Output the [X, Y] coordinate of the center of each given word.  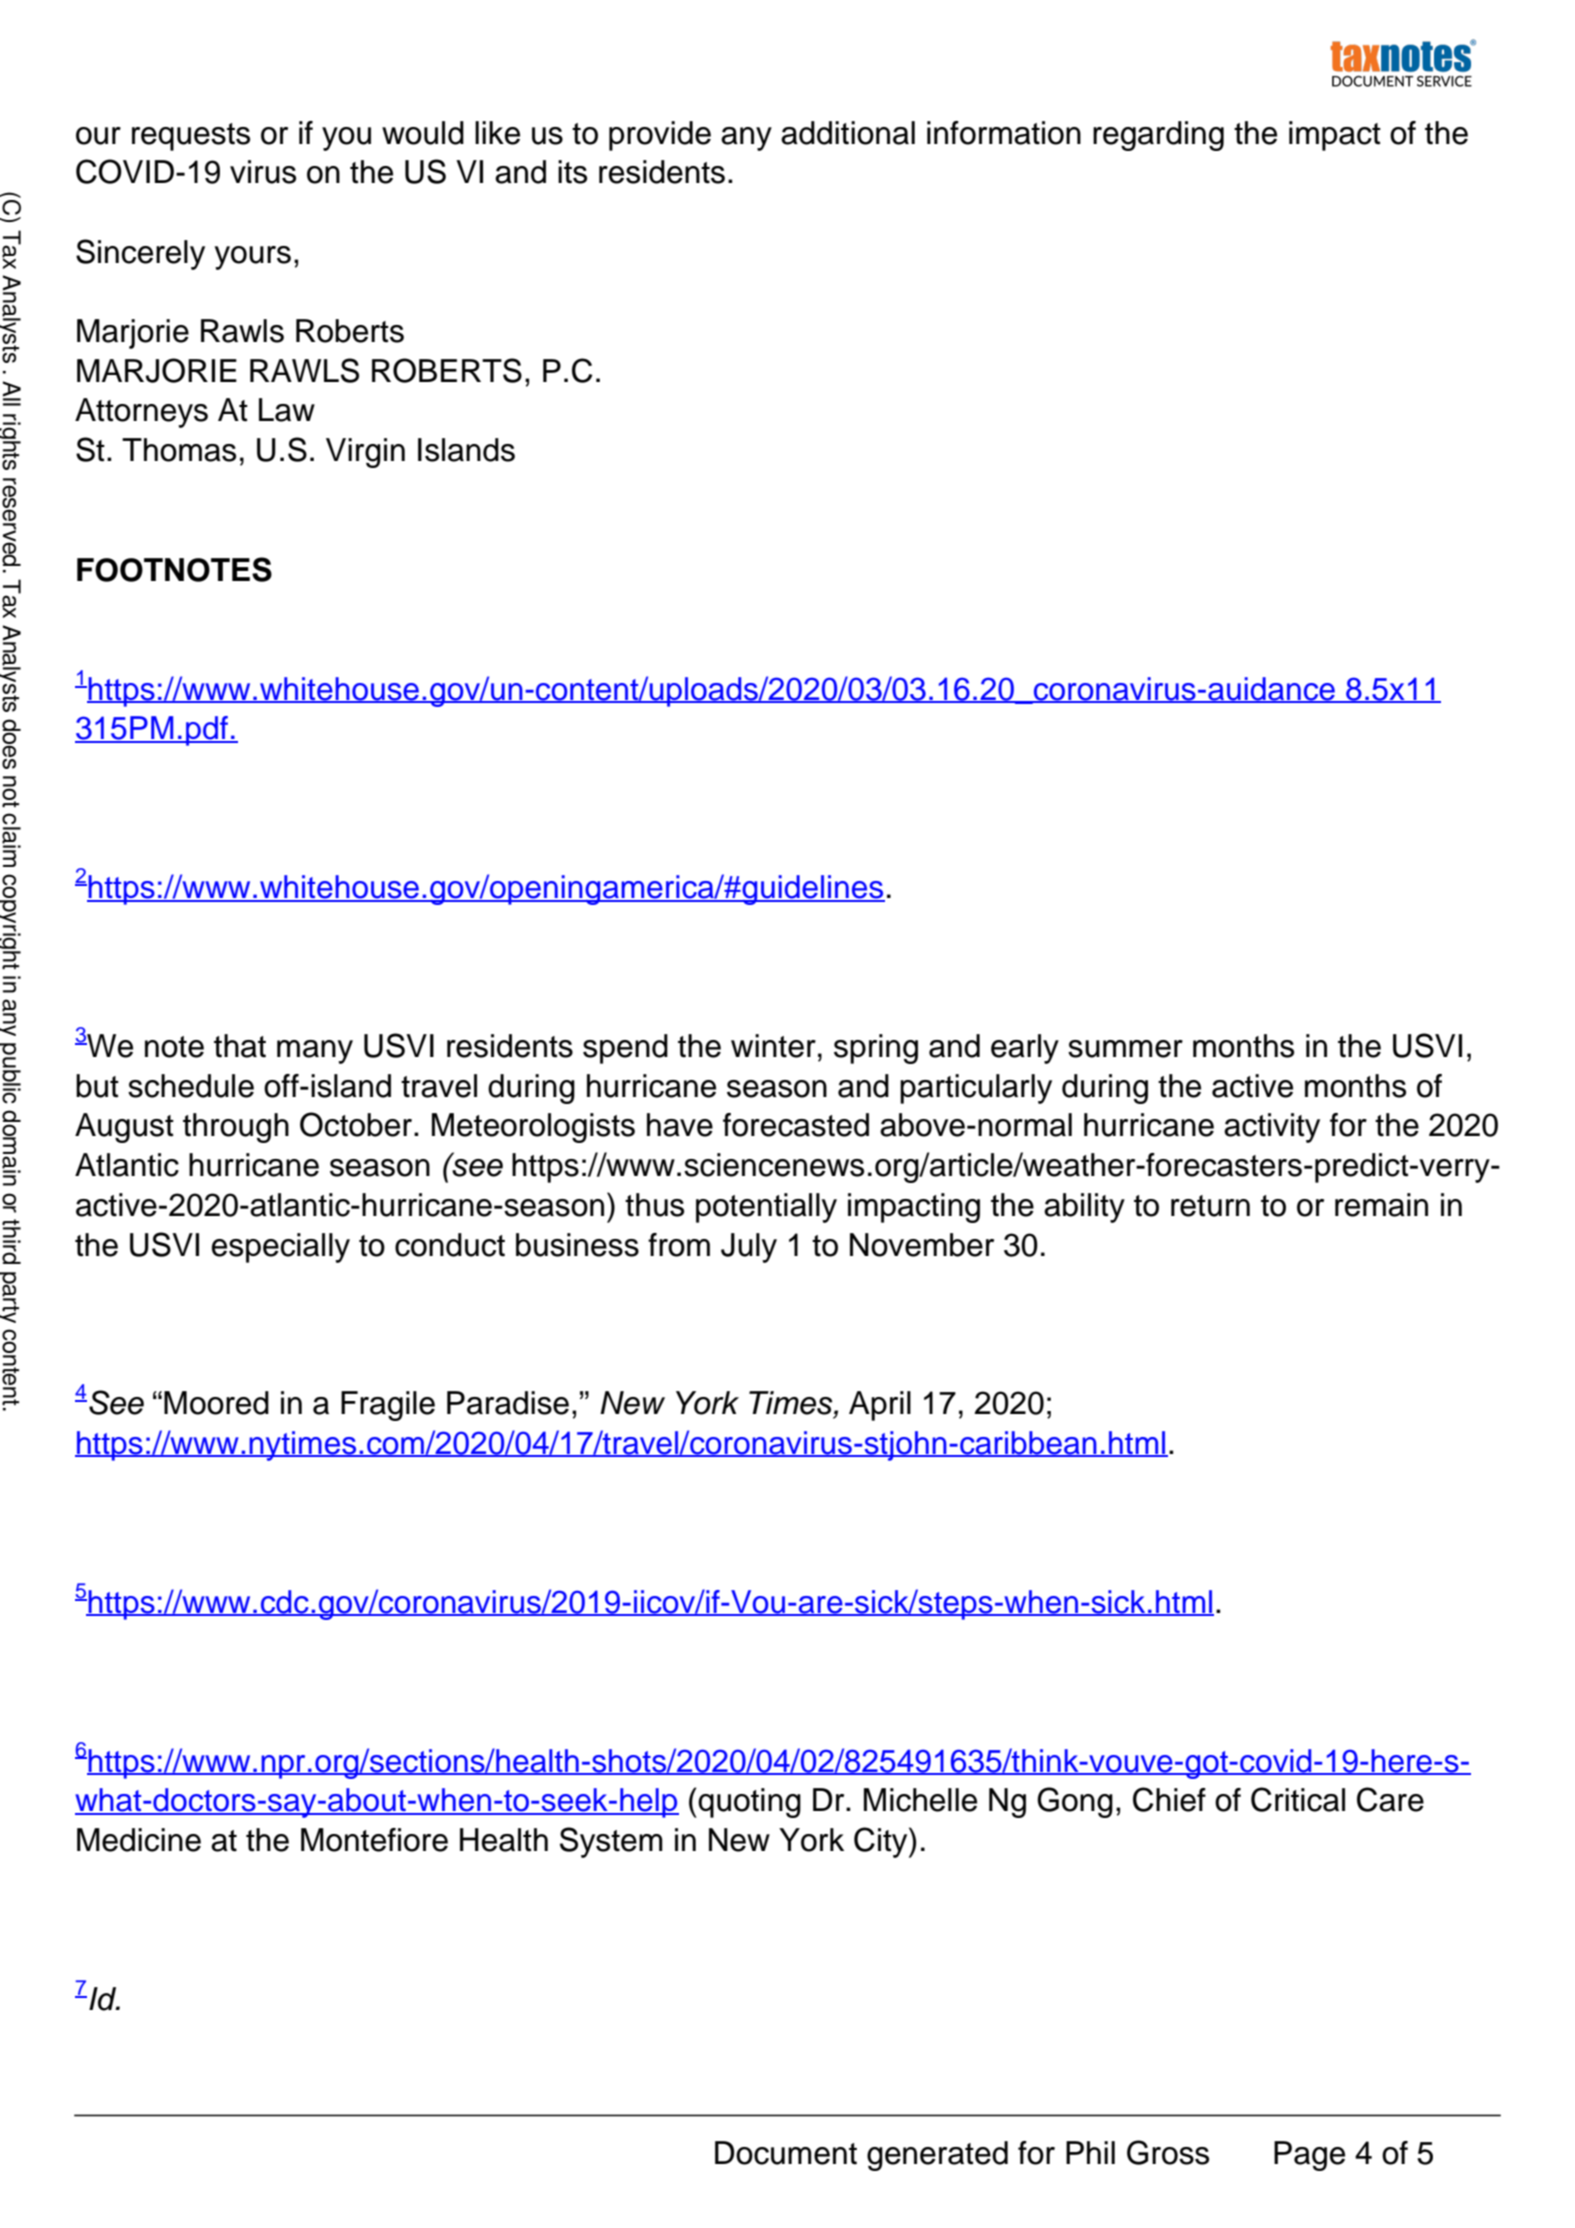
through [236, 1128]
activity [1272, 1128]
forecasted [796, 1125]
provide [660, 136]
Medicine [139, 1840]
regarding [1158, 136]
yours [253, 258]
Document [786, 2153]
